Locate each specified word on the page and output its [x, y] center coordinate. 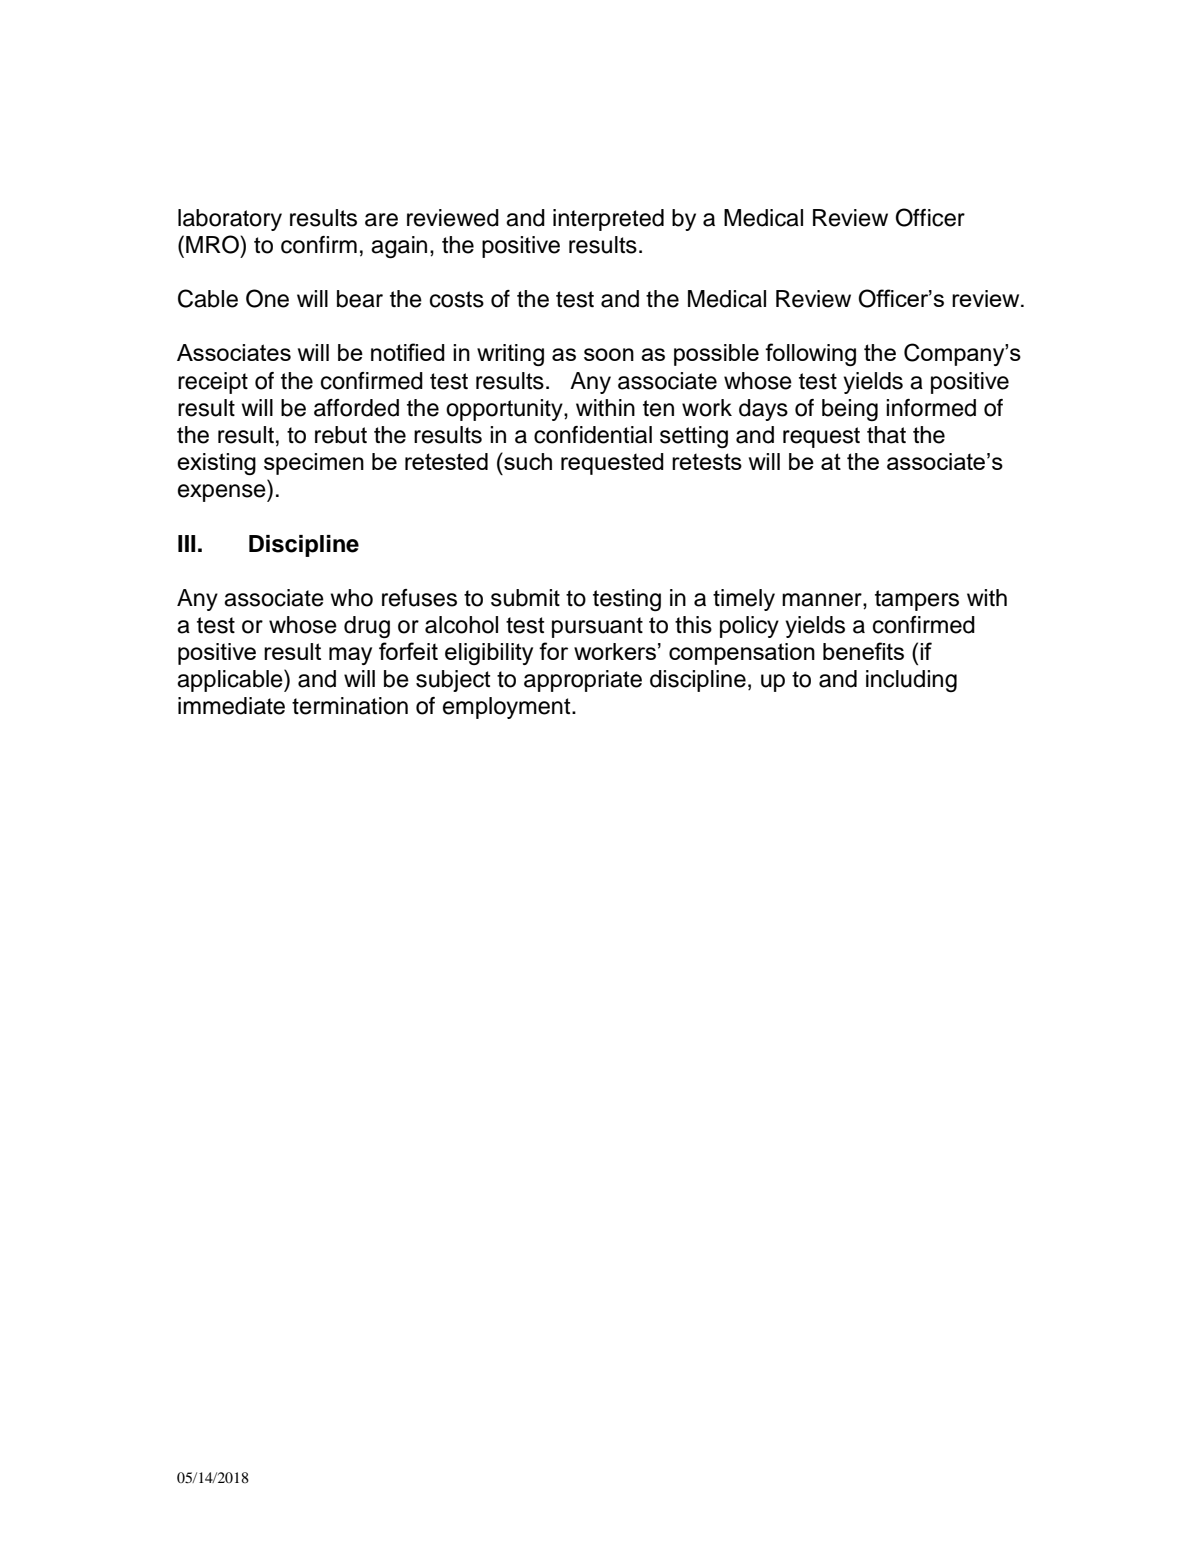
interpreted [608, 220]
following [810, 354]
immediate [231, 706]
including [911, 681]
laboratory [230, 220]
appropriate [583, 681]
